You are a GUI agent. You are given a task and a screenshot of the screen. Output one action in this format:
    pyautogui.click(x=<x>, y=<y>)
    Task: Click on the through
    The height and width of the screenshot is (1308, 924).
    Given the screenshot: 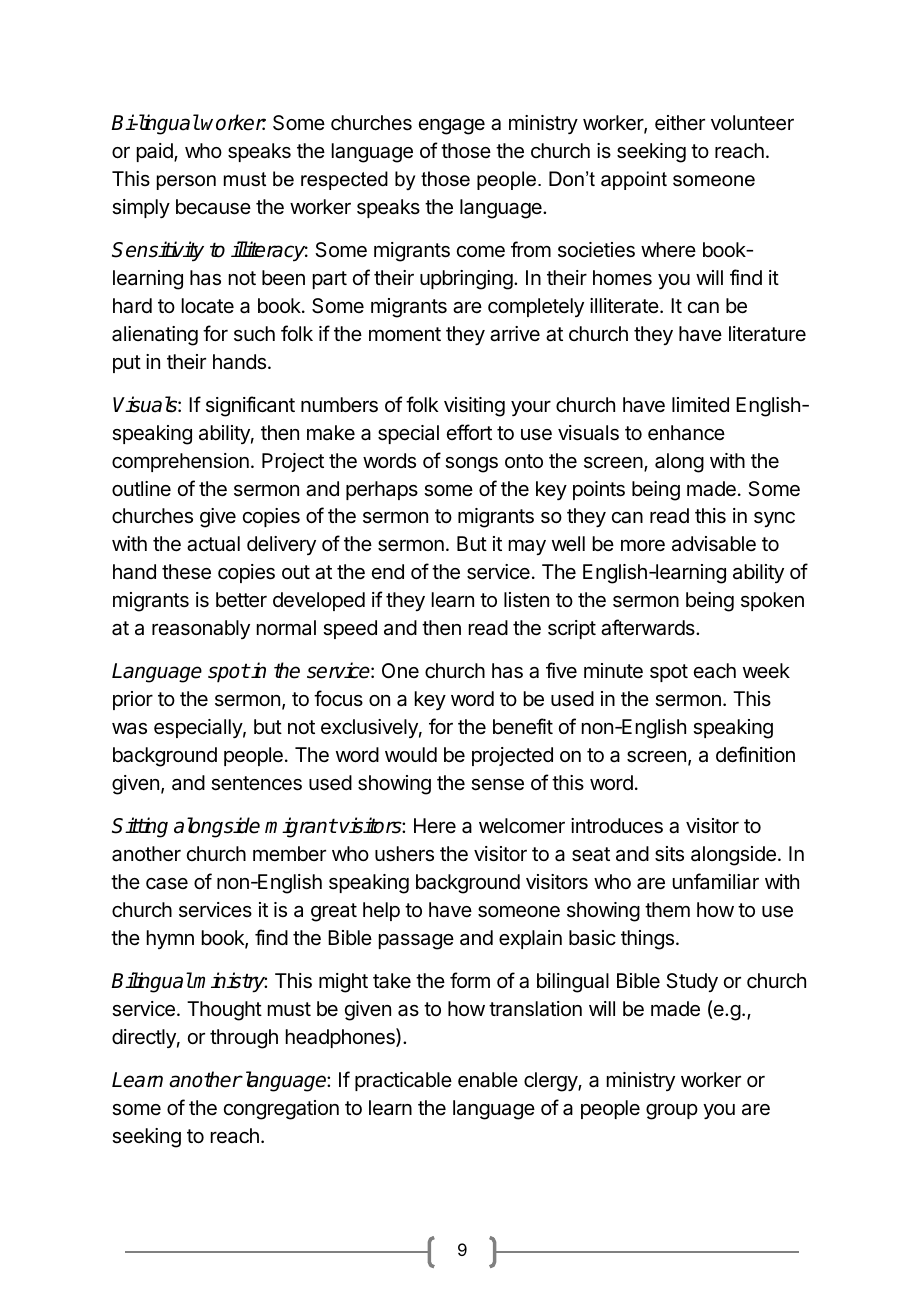 What is the action you would take?
    pyautogui.click(x=244, y=1039)
